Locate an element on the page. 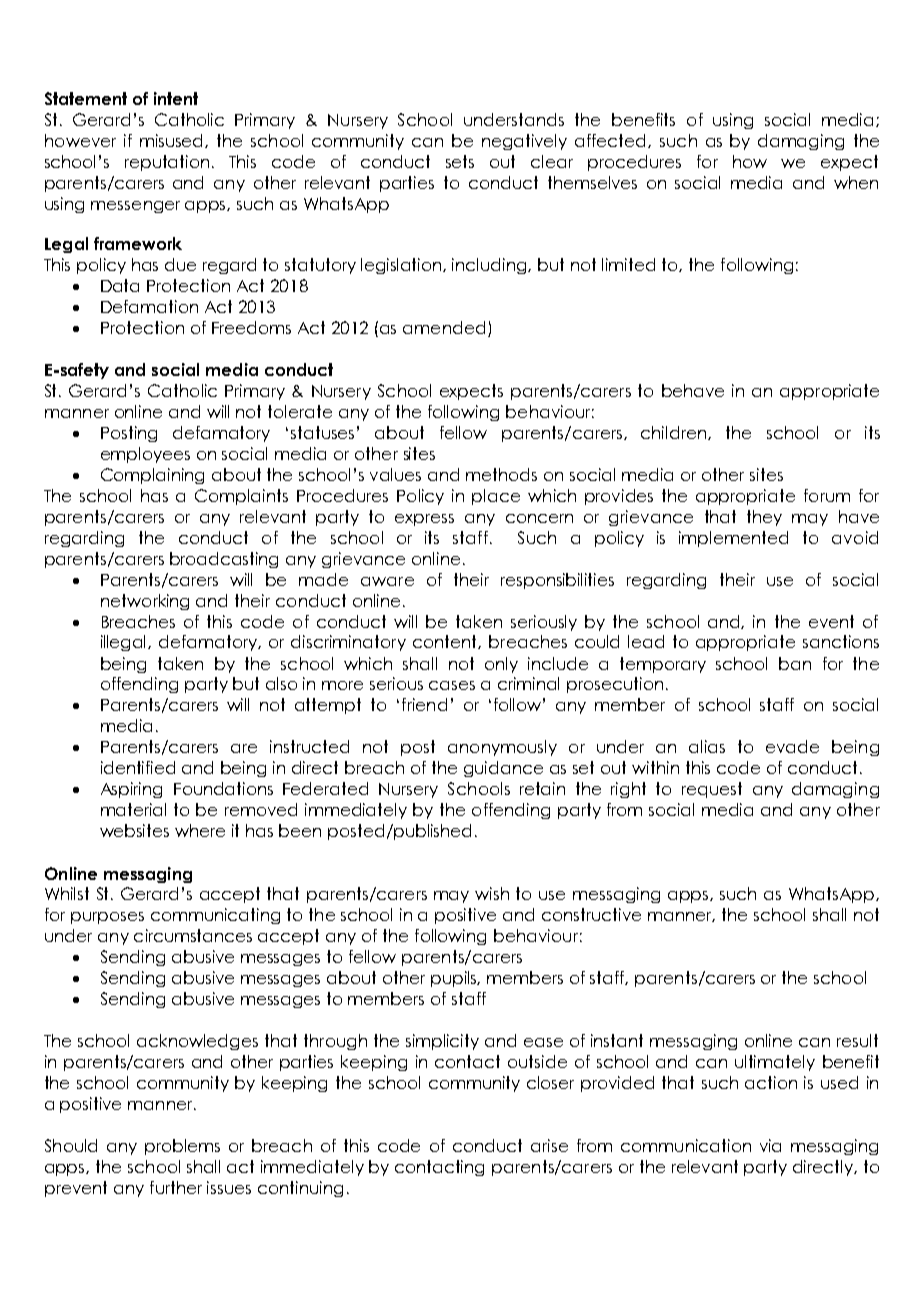 This document has width=924, height=1308. when is located at coordinates (856, 182).
